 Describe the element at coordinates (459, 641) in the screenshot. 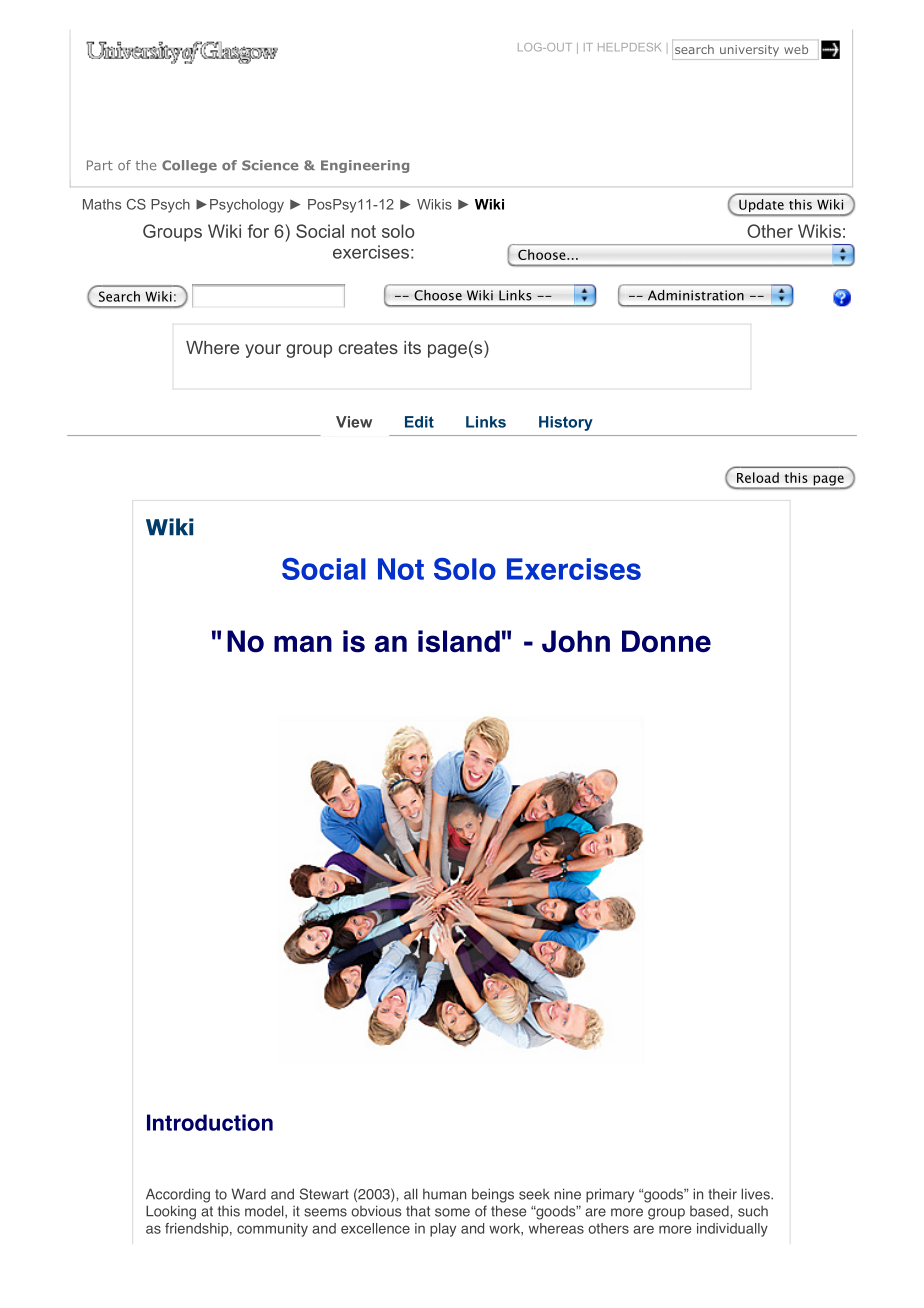

I see `island` at that location.
